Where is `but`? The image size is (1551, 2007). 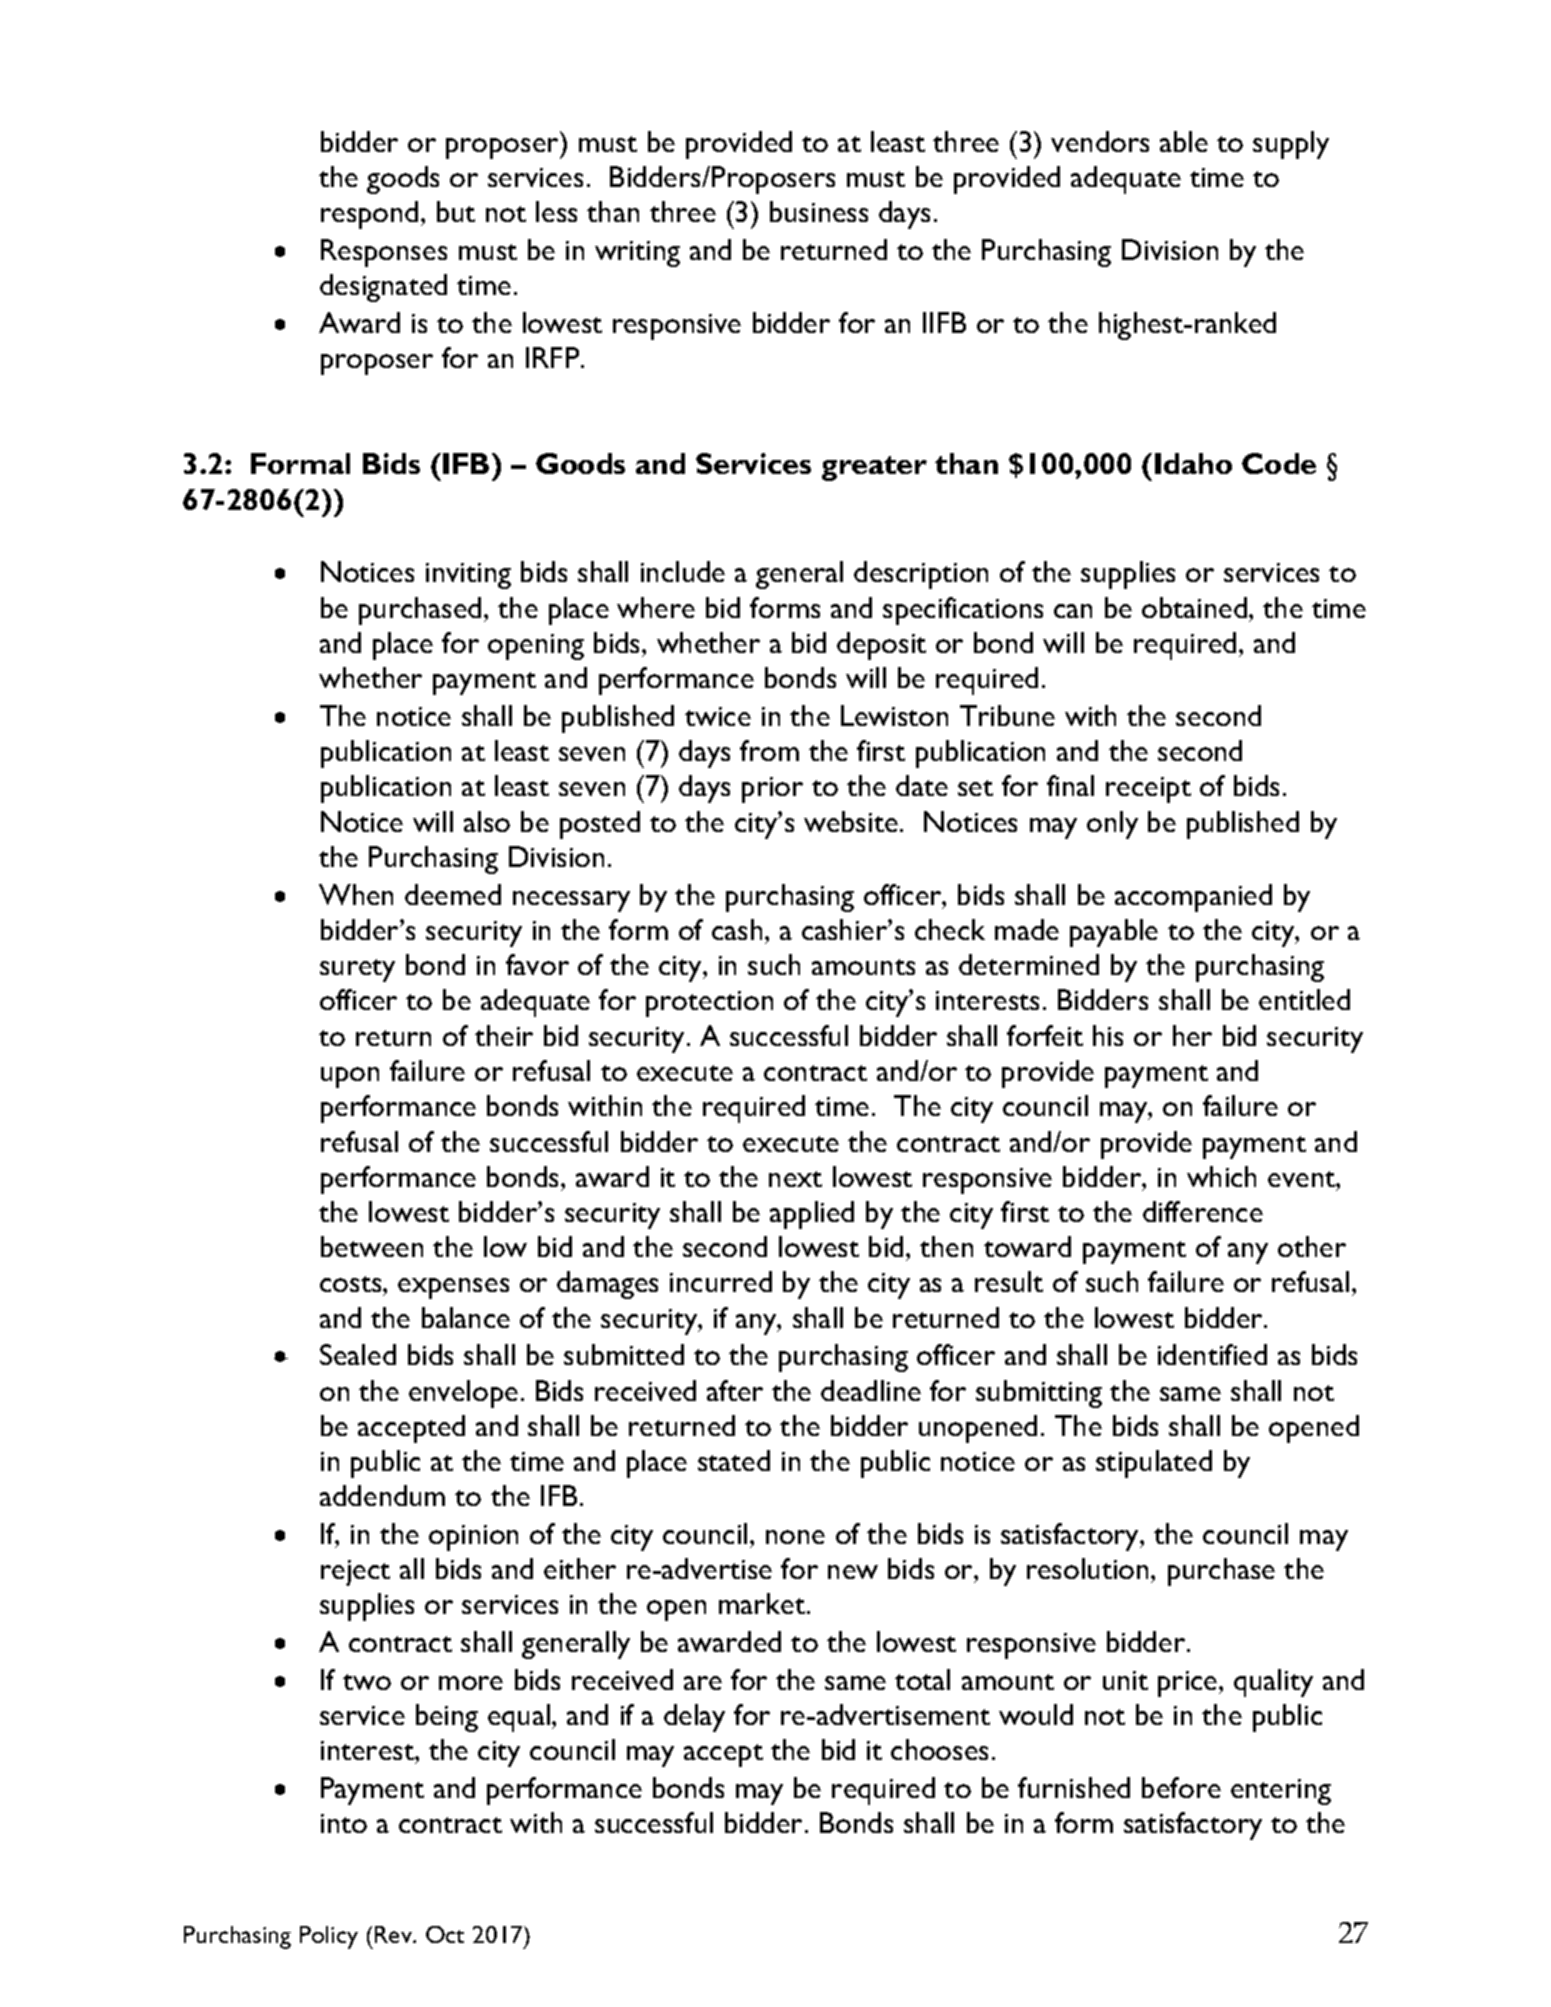
but is located at coordinates (456, 211).
